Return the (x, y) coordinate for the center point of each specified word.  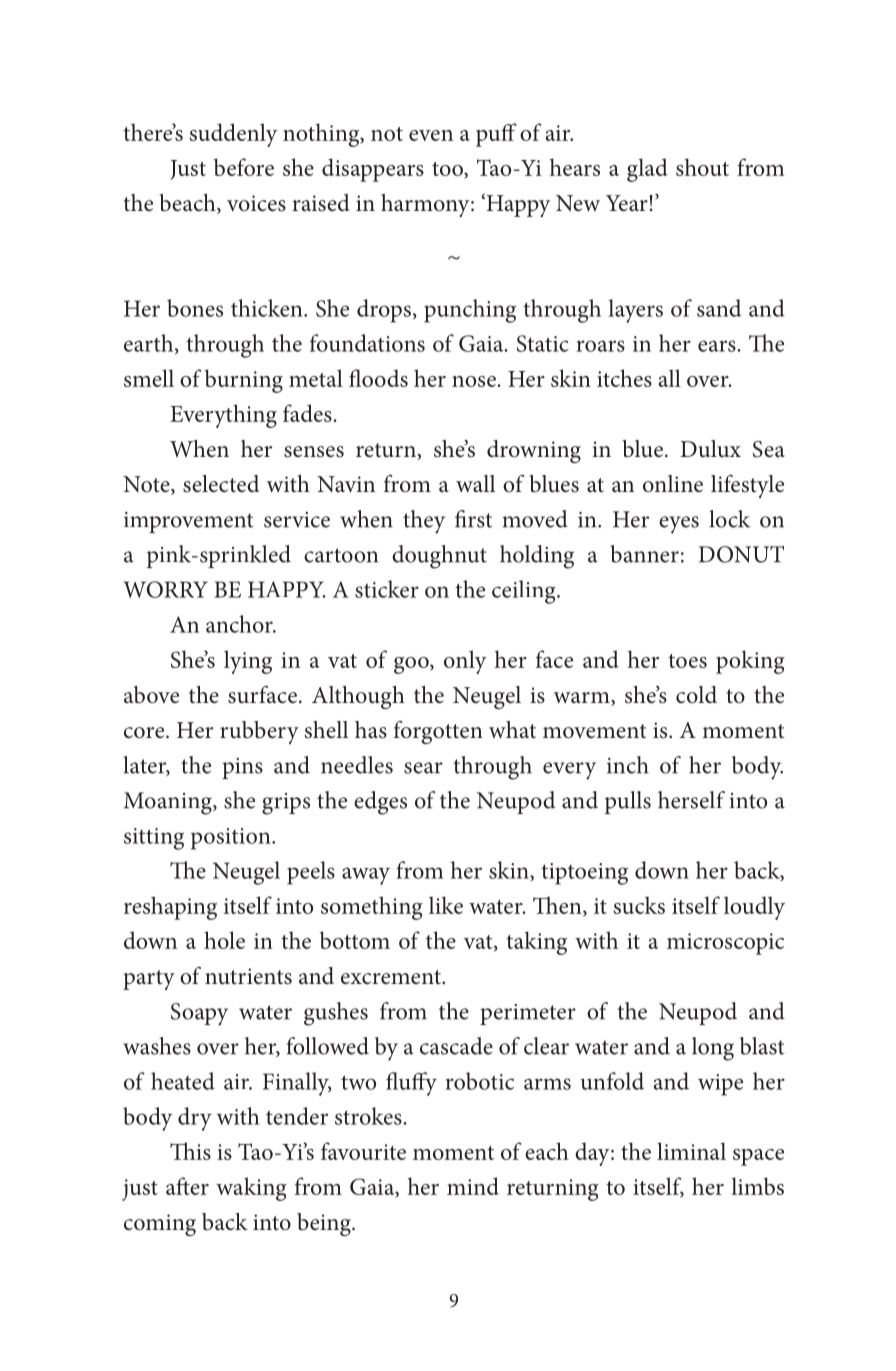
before (244, 167)
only (465, 662)
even (431, 135)
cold (696, 695)
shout (702, 167)
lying (248, 662)
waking (251, 1189)
